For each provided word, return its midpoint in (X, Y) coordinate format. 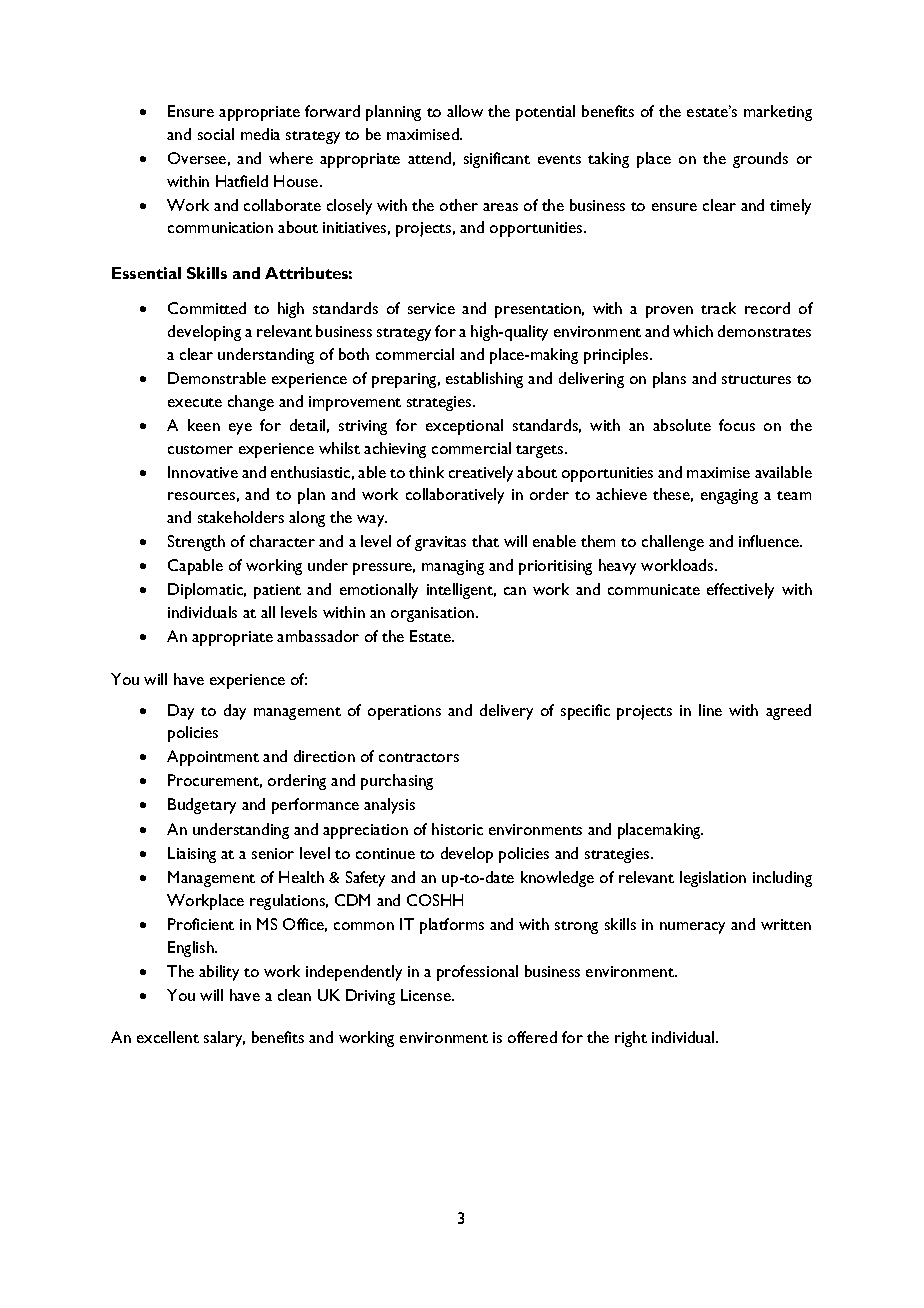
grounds (760, 160)
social (216, 134)
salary (224, 1039)
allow (465, 111)
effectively (740, 591)
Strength (196, 543)
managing (453, 567)
